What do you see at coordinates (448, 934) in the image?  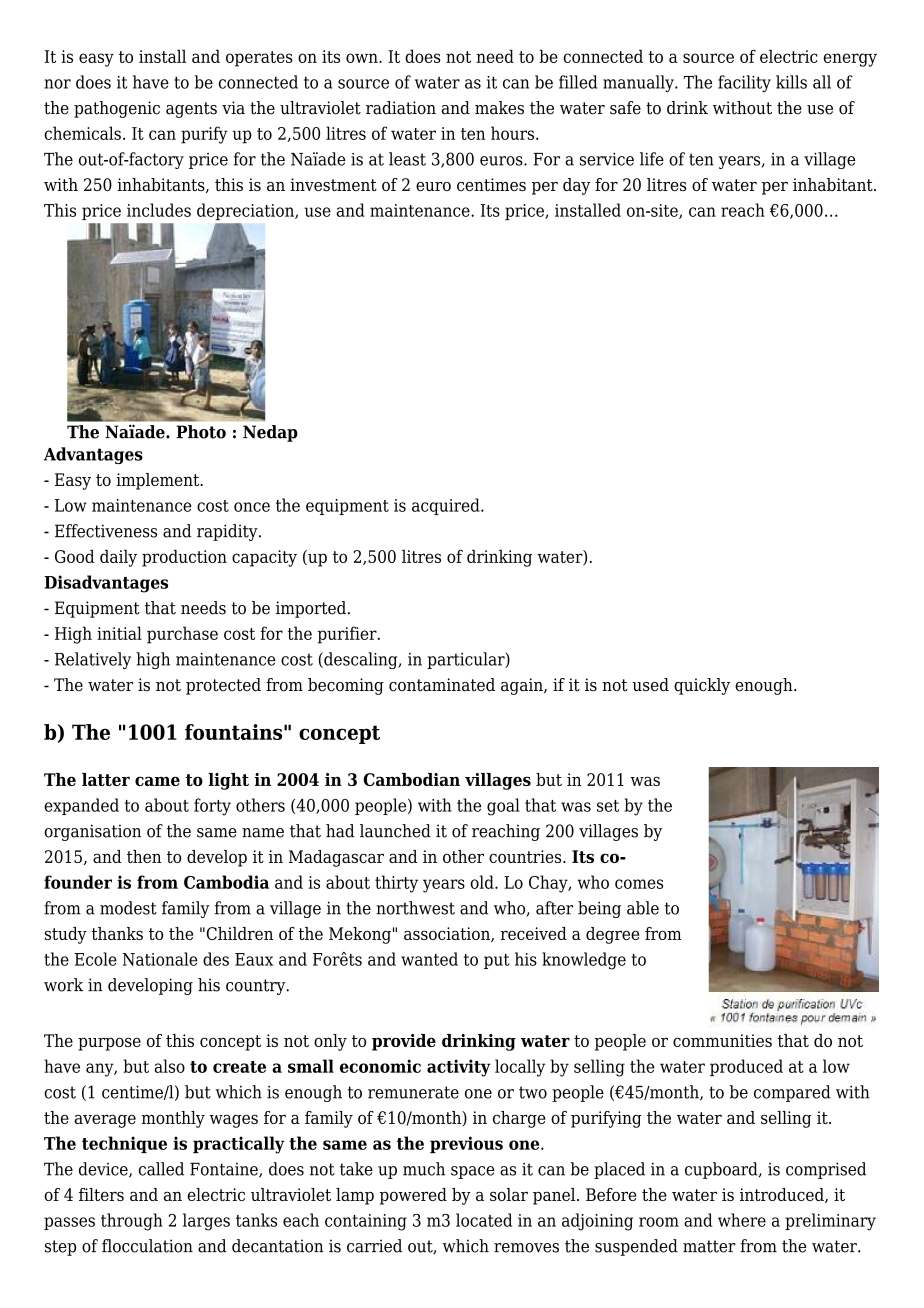 I see `association` at bounding box center [448, 934].
